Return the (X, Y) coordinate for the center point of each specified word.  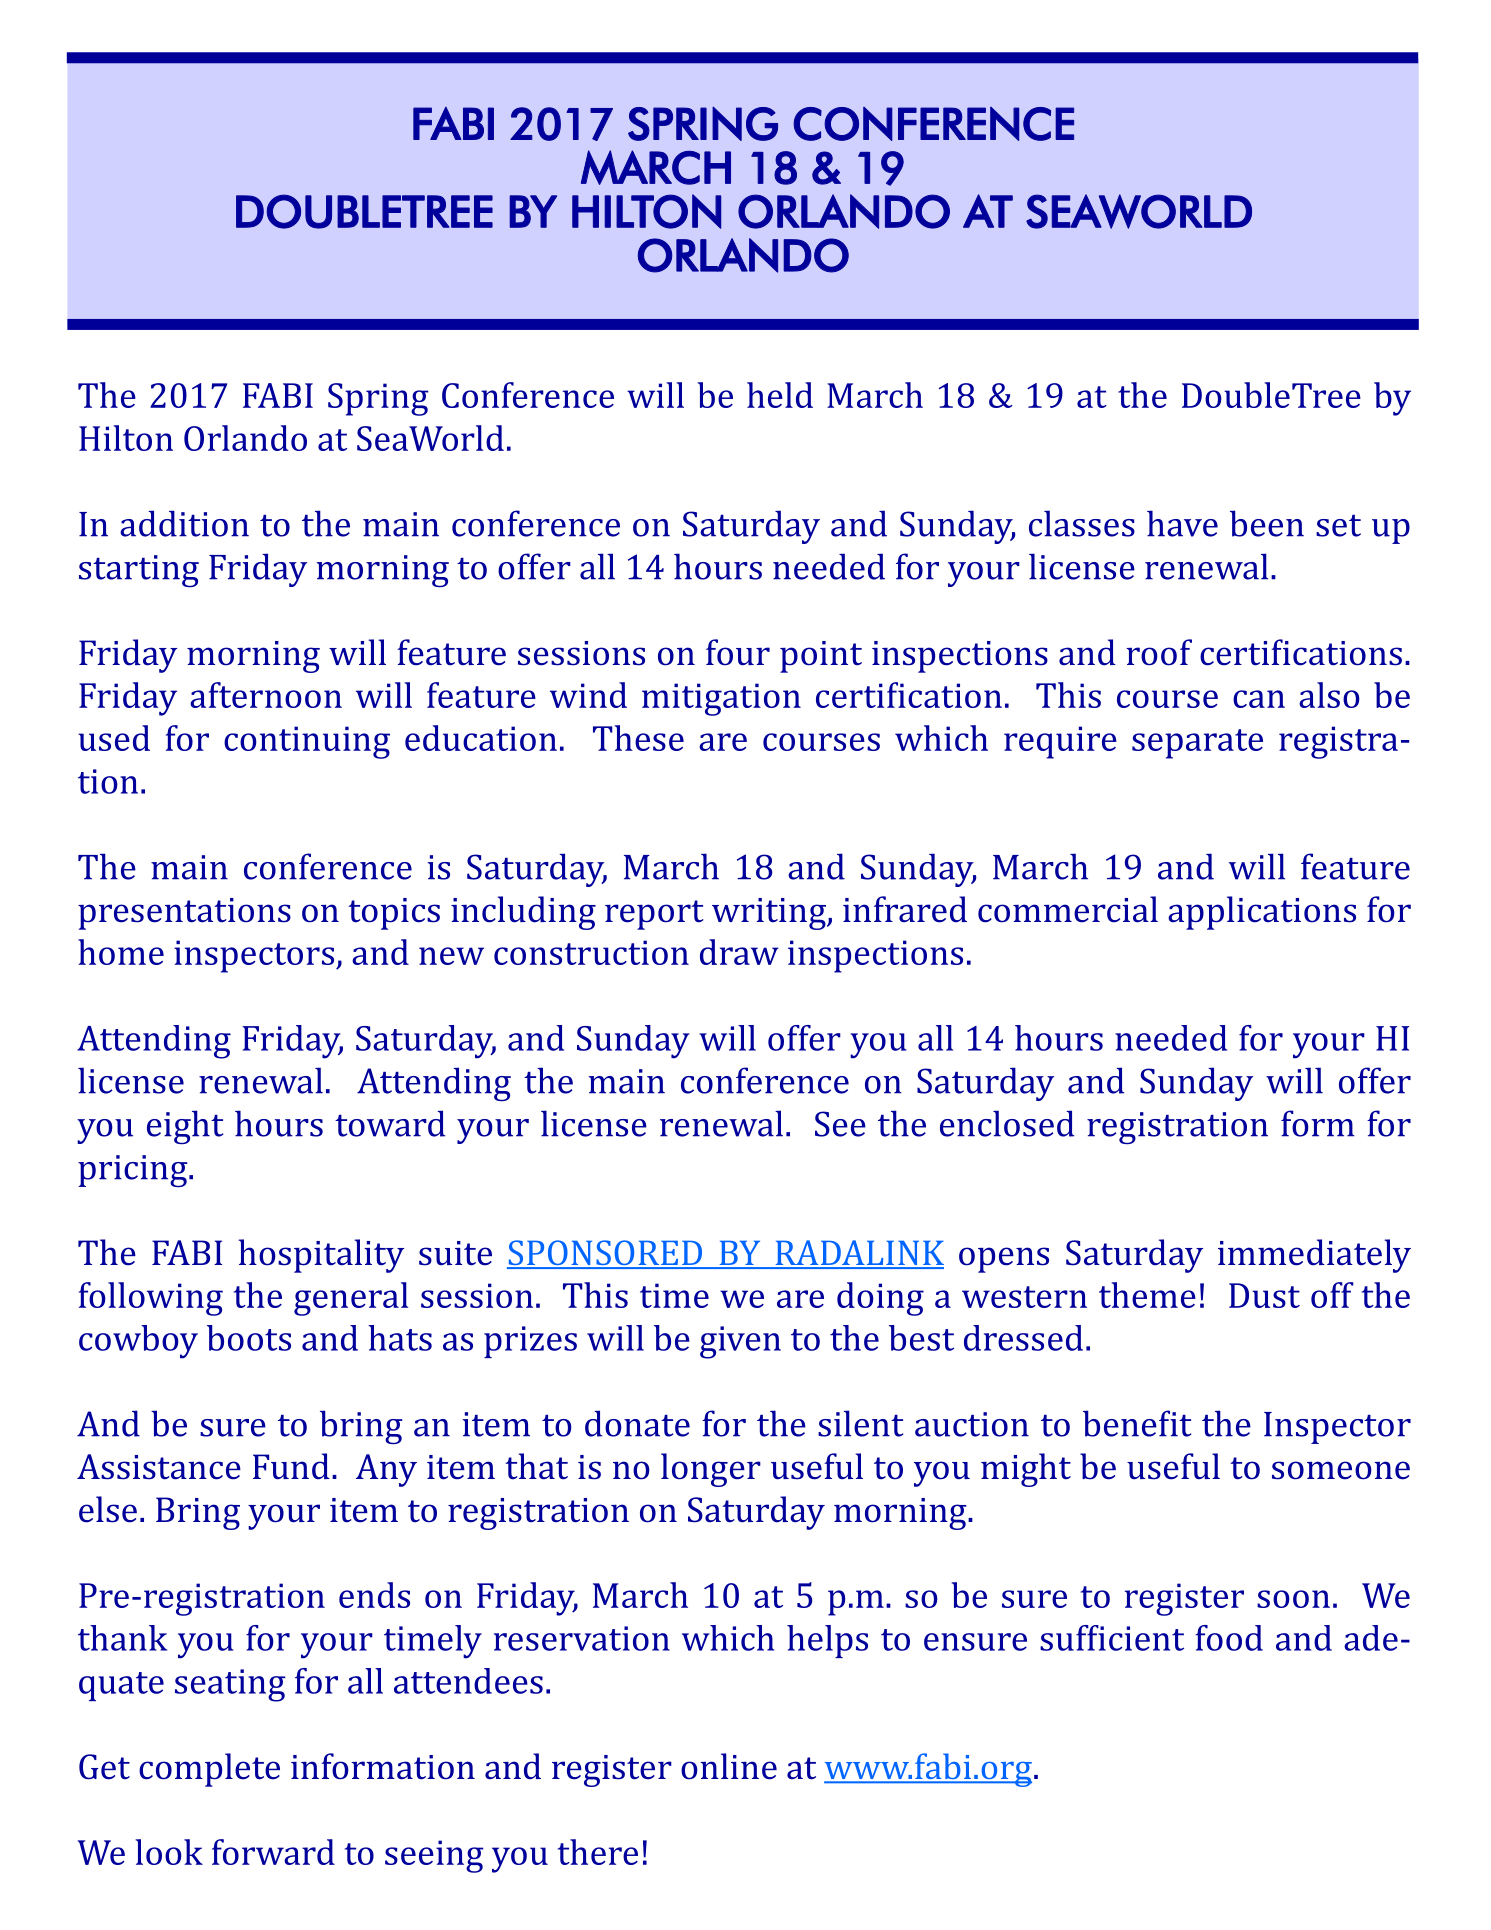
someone (1341, 1470)
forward (273, 1852)
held (780, 395)
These (638, 738)
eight (185, 1127)
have (1182, 523)
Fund (291, 1466)
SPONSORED (606, 1254)
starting (139, 571)
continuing (307, 742)
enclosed (1007, 1123)
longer (711, 1470)
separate (1197, 744)
